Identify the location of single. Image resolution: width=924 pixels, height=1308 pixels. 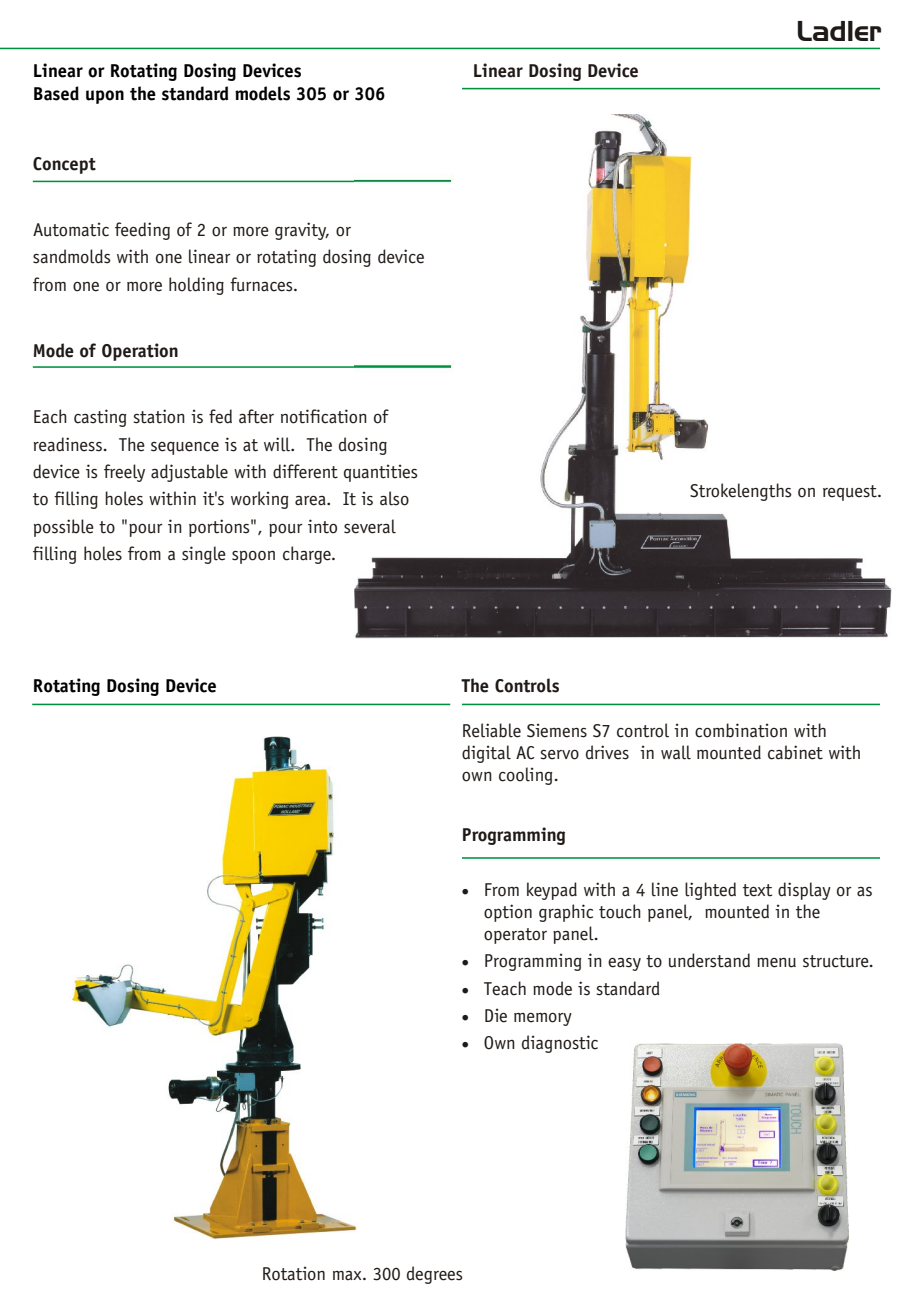
(204, 555).
